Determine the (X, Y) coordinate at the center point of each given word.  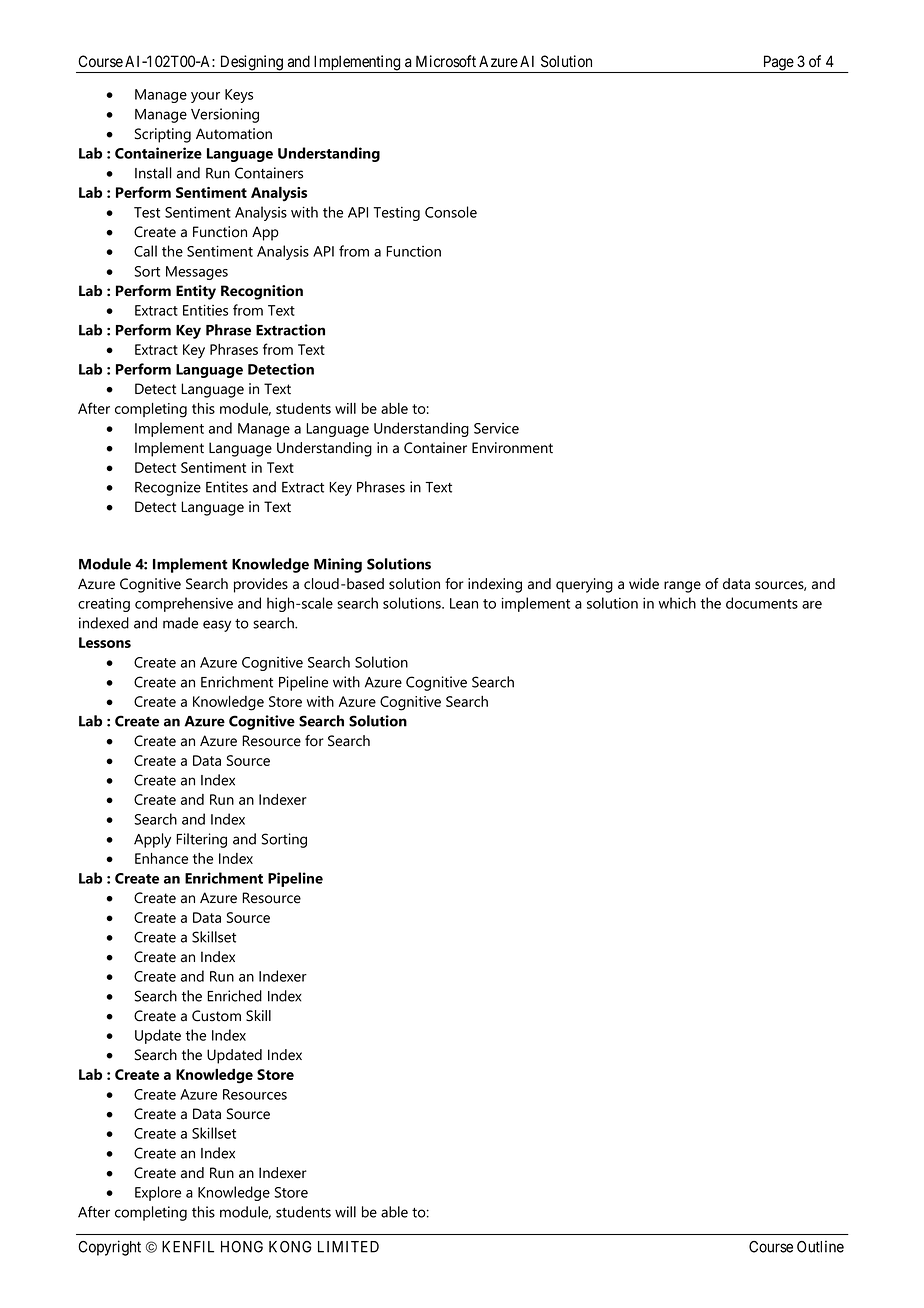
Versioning (225, 115)
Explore (158, 1193)
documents (762, 603)
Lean (464, 603)
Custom (216, 1016)
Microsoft (446, 61)
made (180, 623)
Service (496, 428)
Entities (205, 310)
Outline (820, 1246)
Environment (512, 448)
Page (778, 64)
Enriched (235, 996)
